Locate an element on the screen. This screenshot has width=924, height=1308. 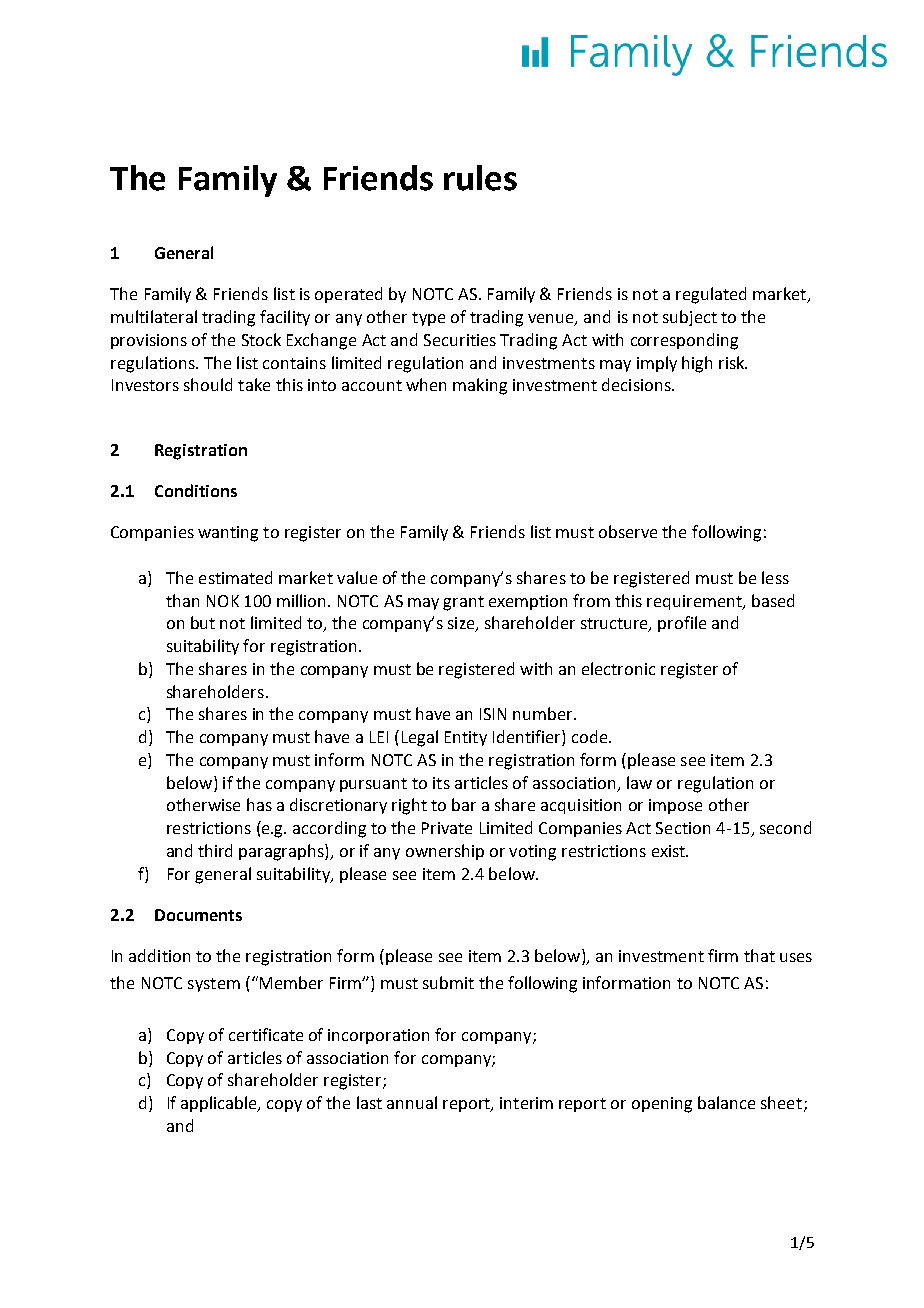
regulated is located at coordinates (711, 295).
